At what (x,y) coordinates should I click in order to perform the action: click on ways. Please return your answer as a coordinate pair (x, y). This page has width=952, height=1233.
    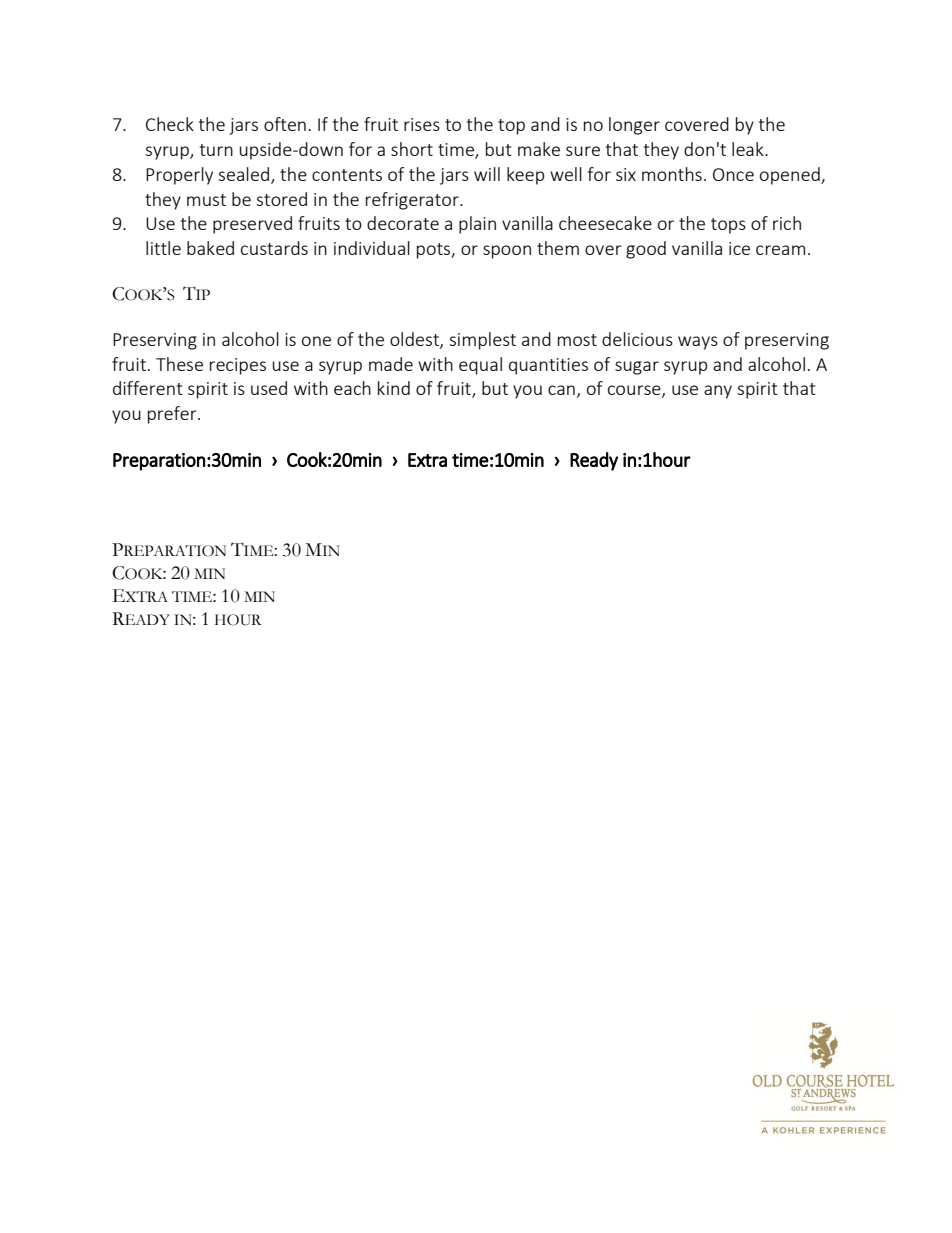
    Looking at the image, I should click on (698, 343).
